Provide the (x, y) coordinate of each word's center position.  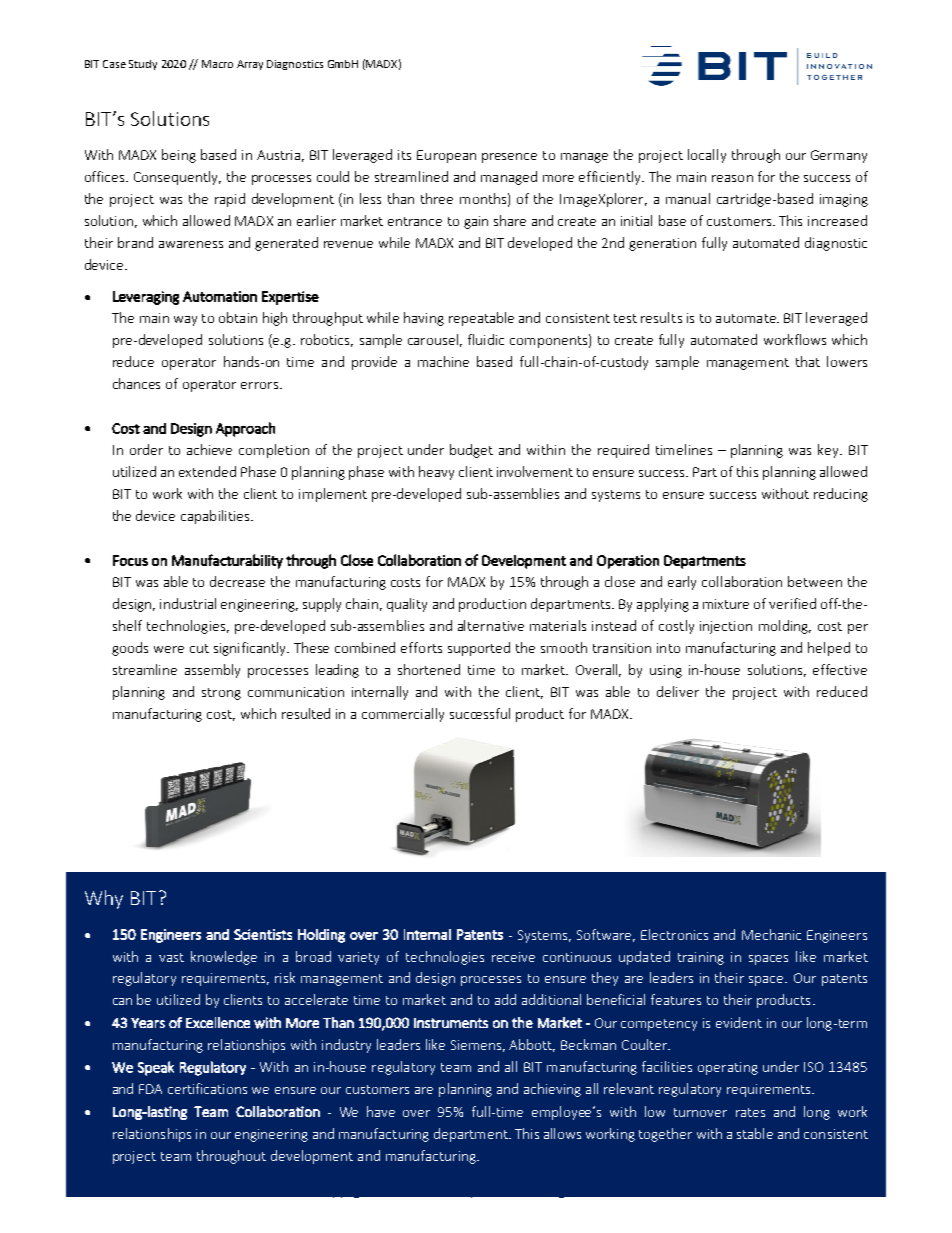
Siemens (478, 1046)
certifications (207, 1088)
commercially (403, 715)
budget (471, 451)
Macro (217, 64)
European (446, 156)
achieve (209, 449)
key (830, 451)
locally (707, 156)
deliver (678, 691)
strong (221, 694)
